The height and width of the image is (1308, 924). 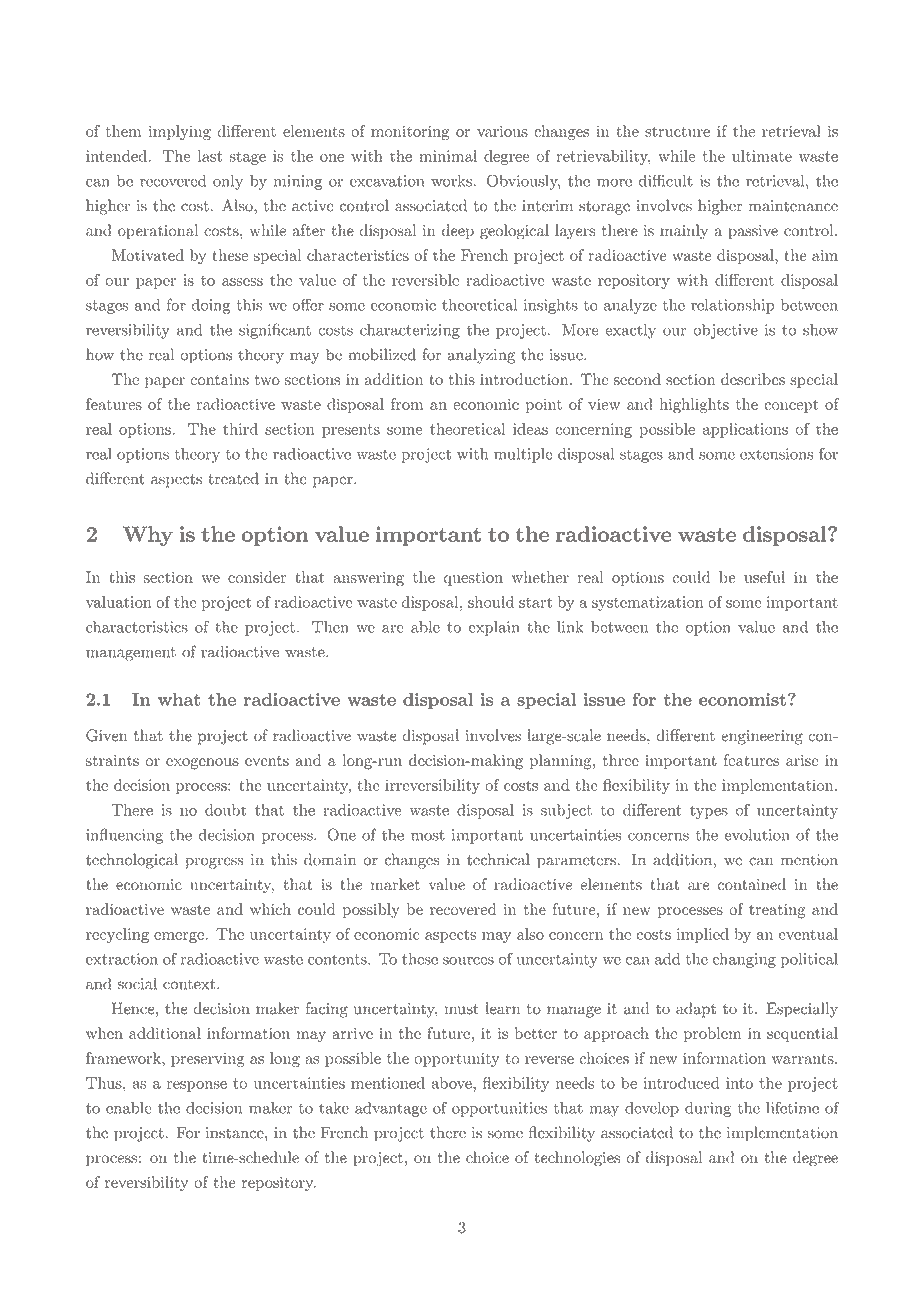 I want to click on progress, so click(x=215, y=863).
